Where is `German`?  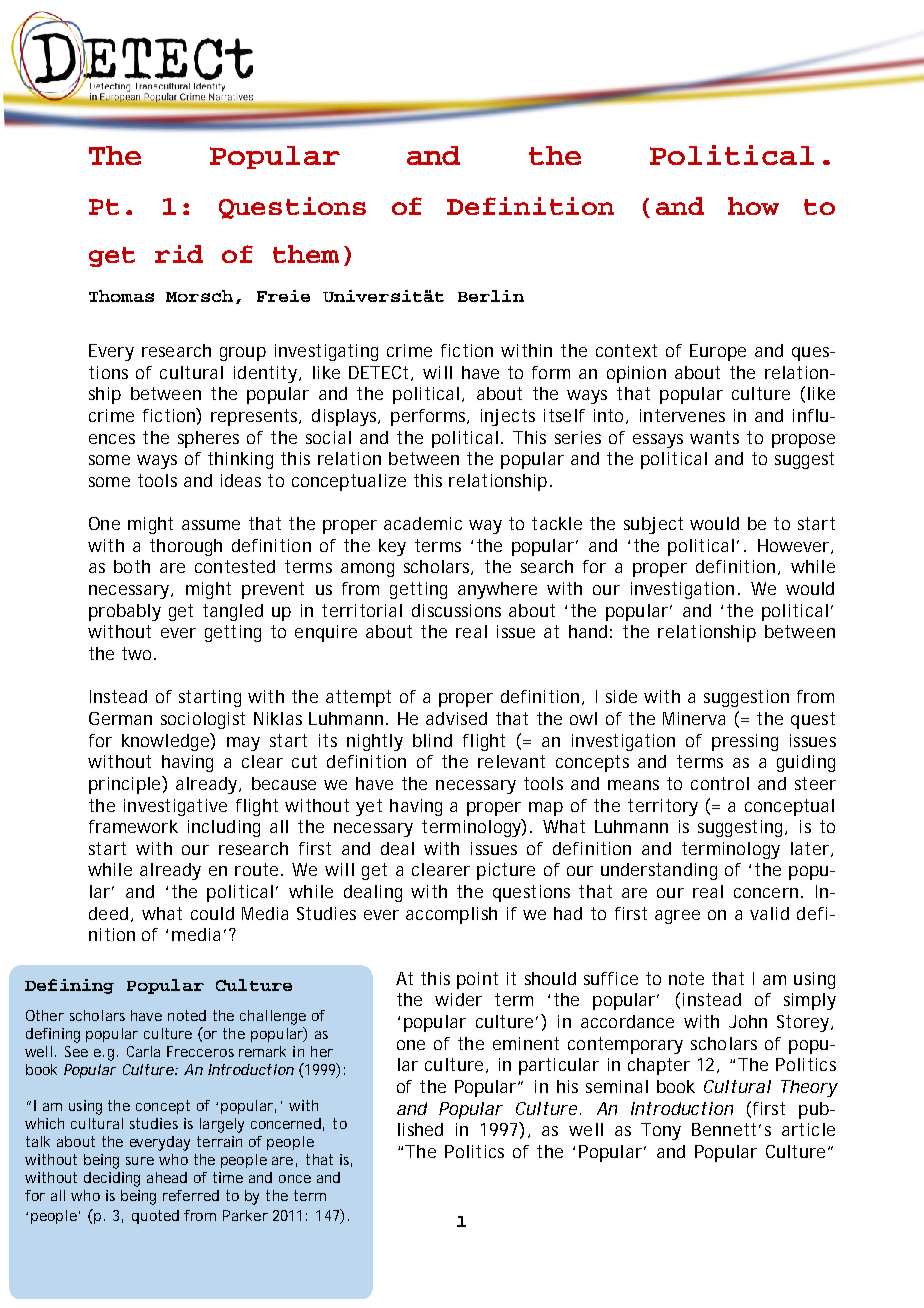 German is located at coordinates (120, 718).
